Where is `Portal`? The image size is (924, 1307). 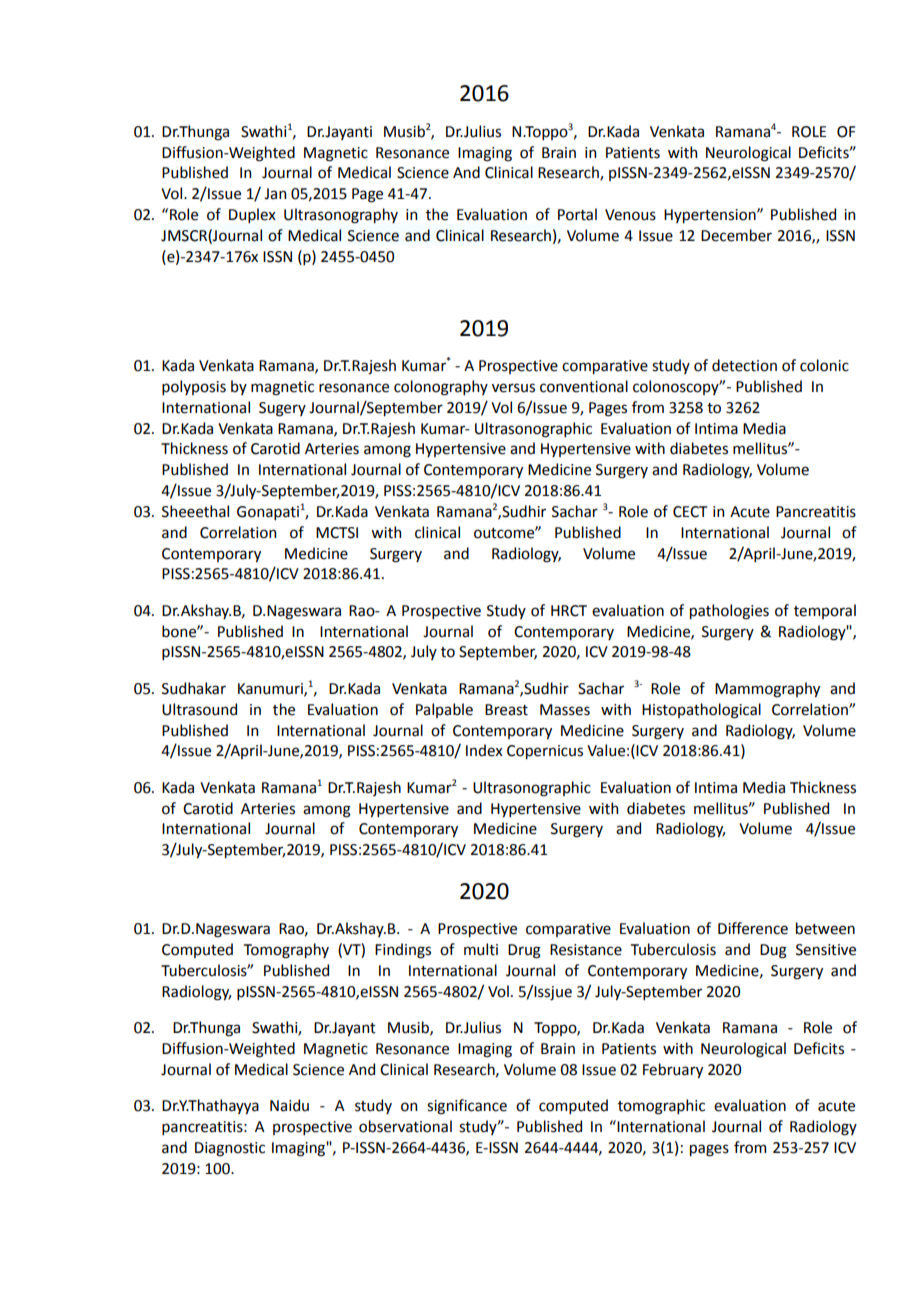 Portal is located at coordinates (577, 214).
